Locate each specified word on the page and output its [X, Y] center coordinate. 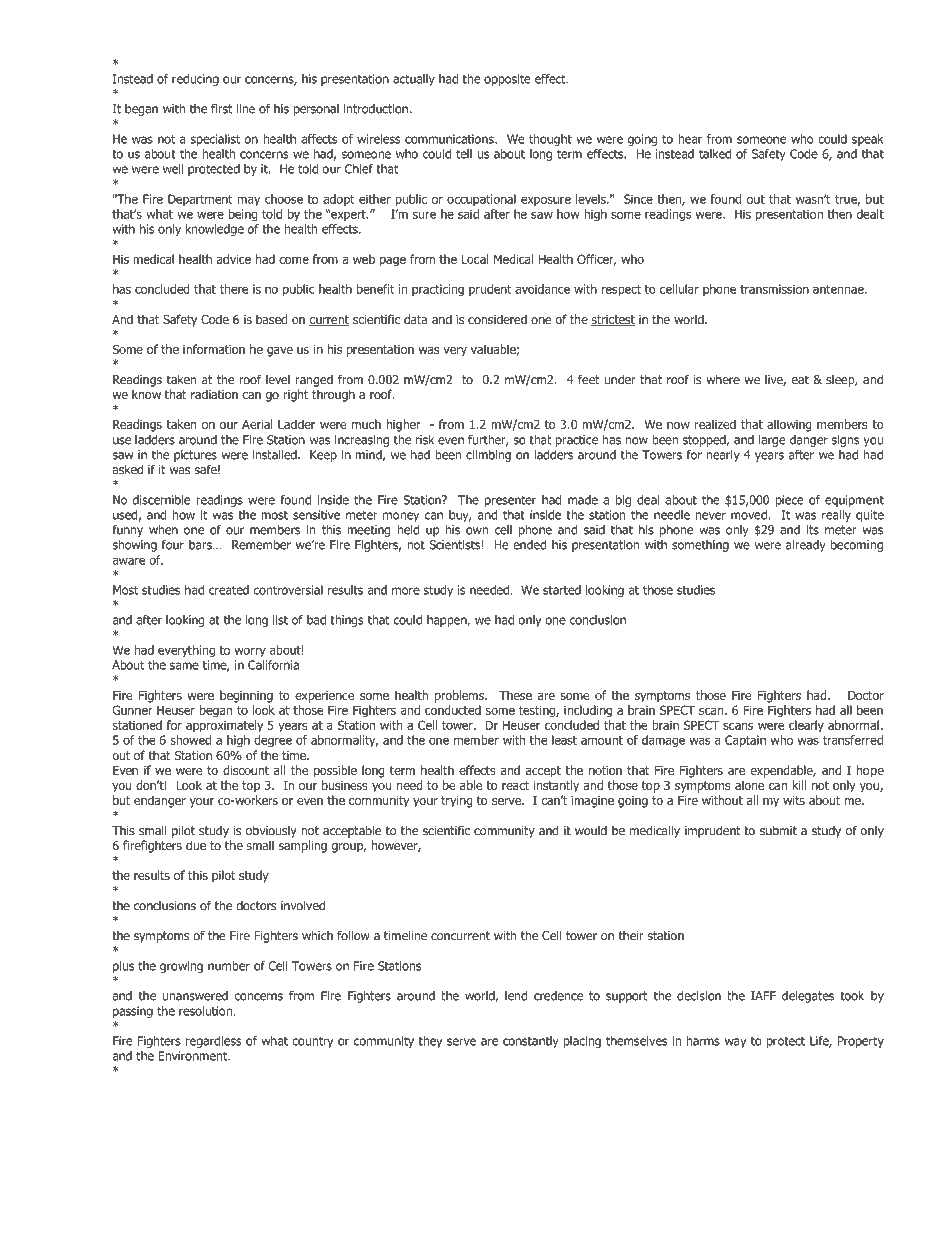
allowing [789, 425]
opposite [507, 80]
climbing [488, 456]
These [515, 695]
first [221, 109]
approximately [224, 726]
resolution [206, 1011]
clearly [806, 726]
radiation [214, 394]
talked [715, 154]
